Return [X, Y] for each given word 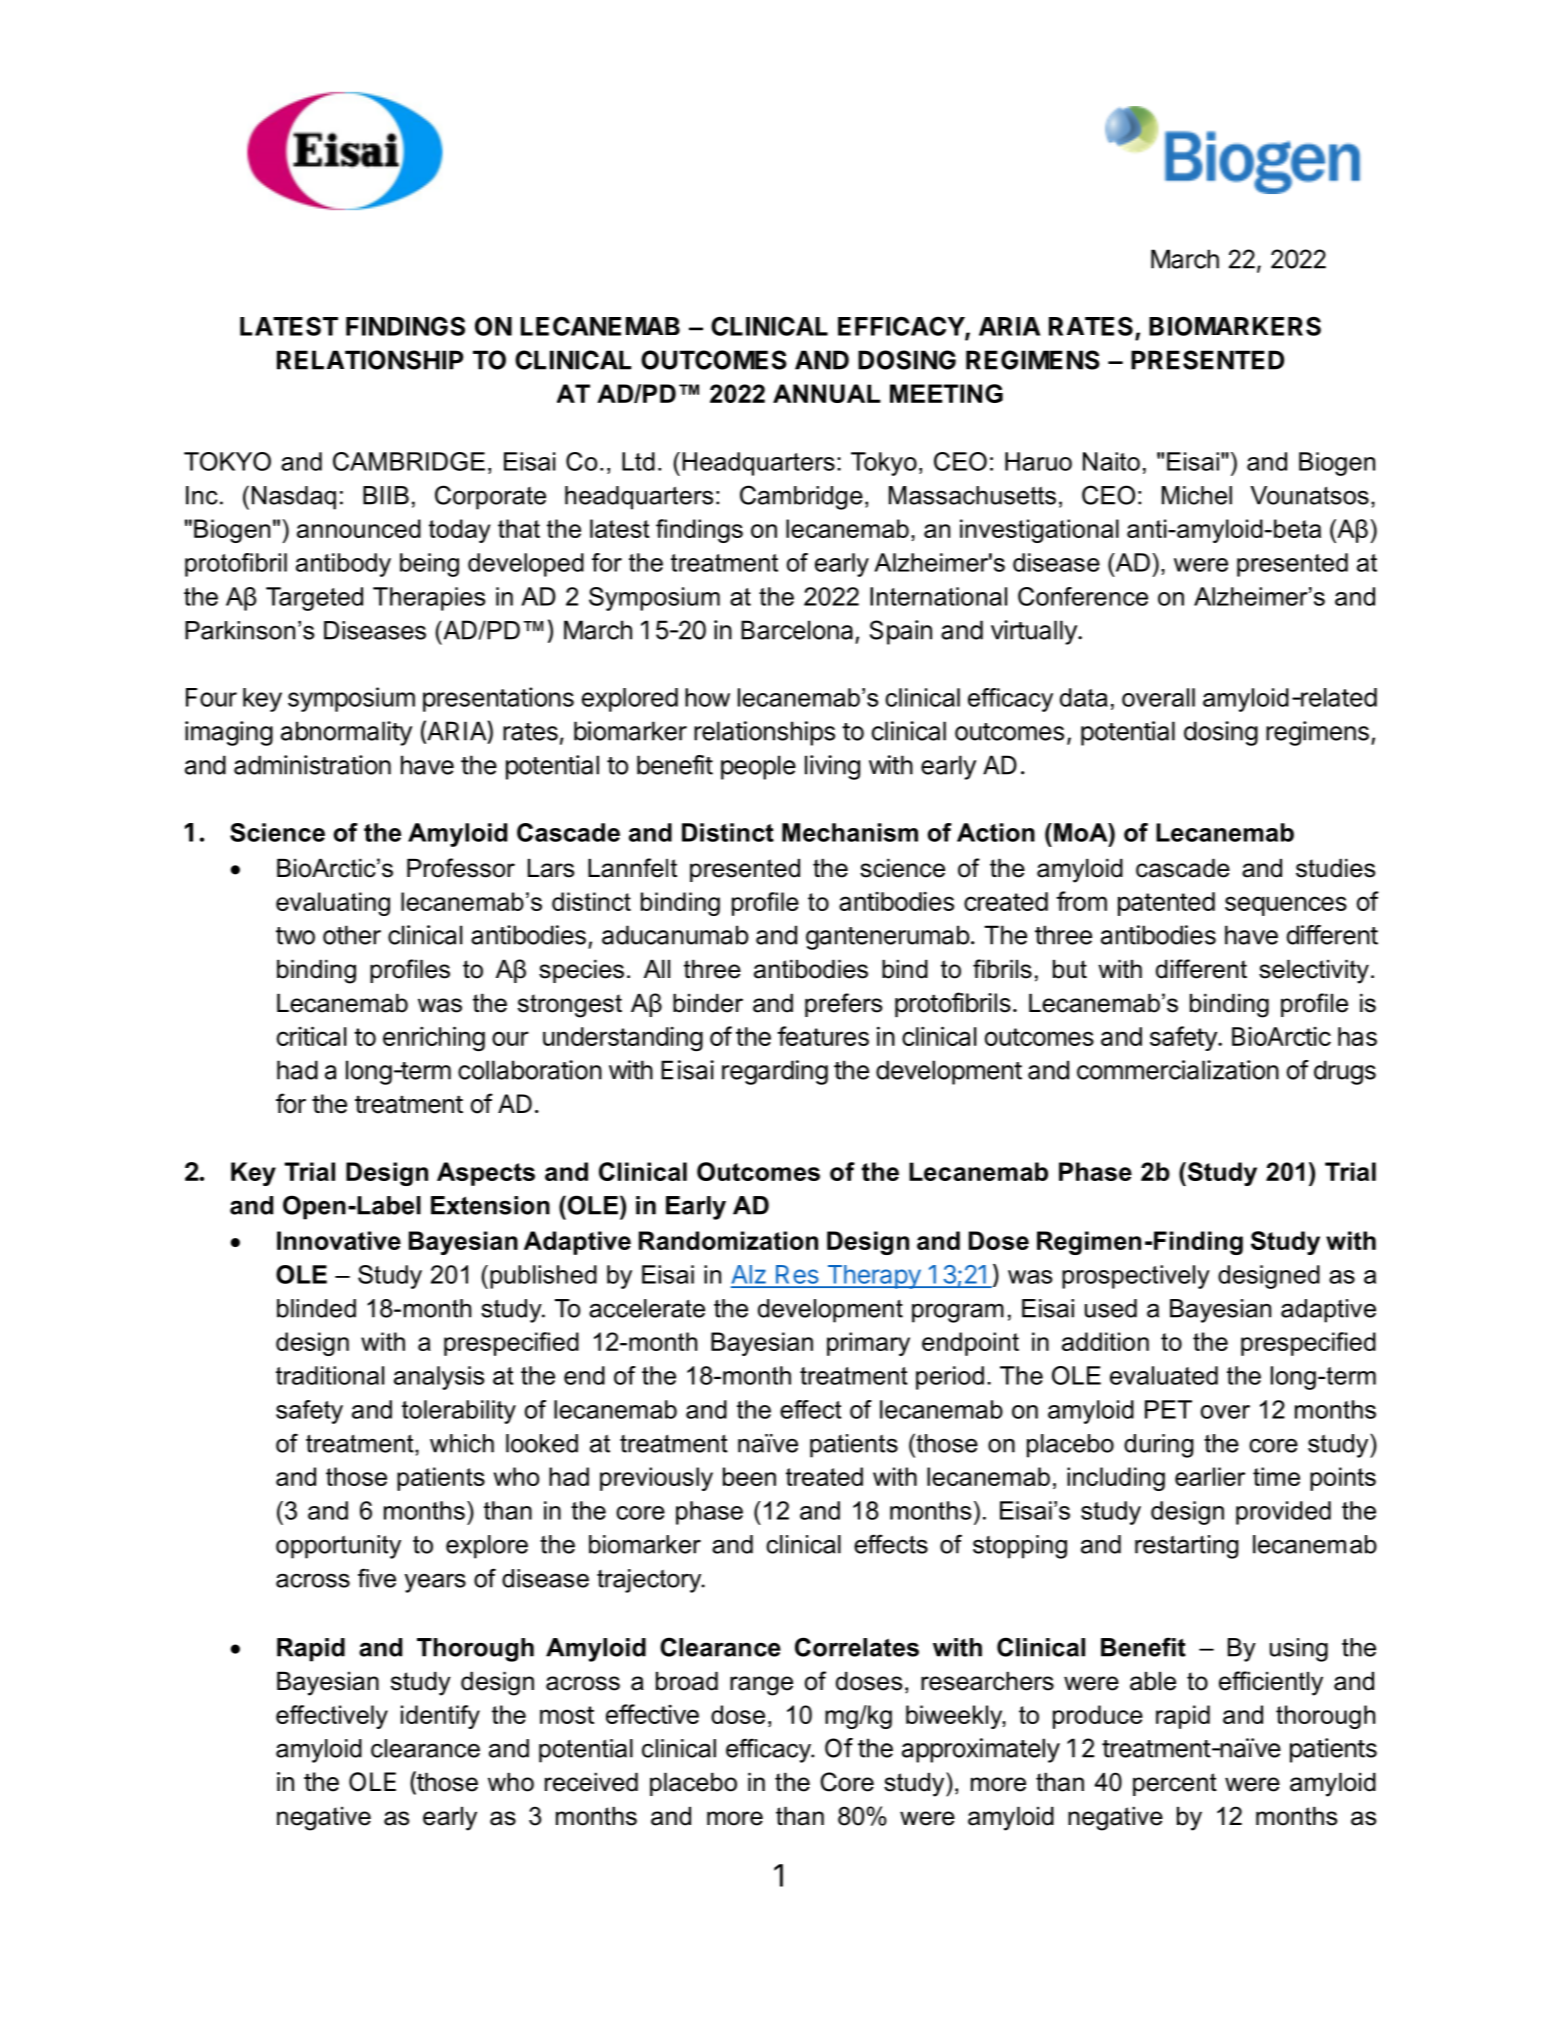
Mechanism [850, 832]
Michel [1197, 495]
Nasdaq [294, 498]
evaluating [333, 904]
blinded [316, 1308]
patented [1166, 904]
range [761, 1686]
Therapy [873, 1277]
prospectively [1136, 1277]
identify [440, 1717]
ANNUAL [827, 393]
